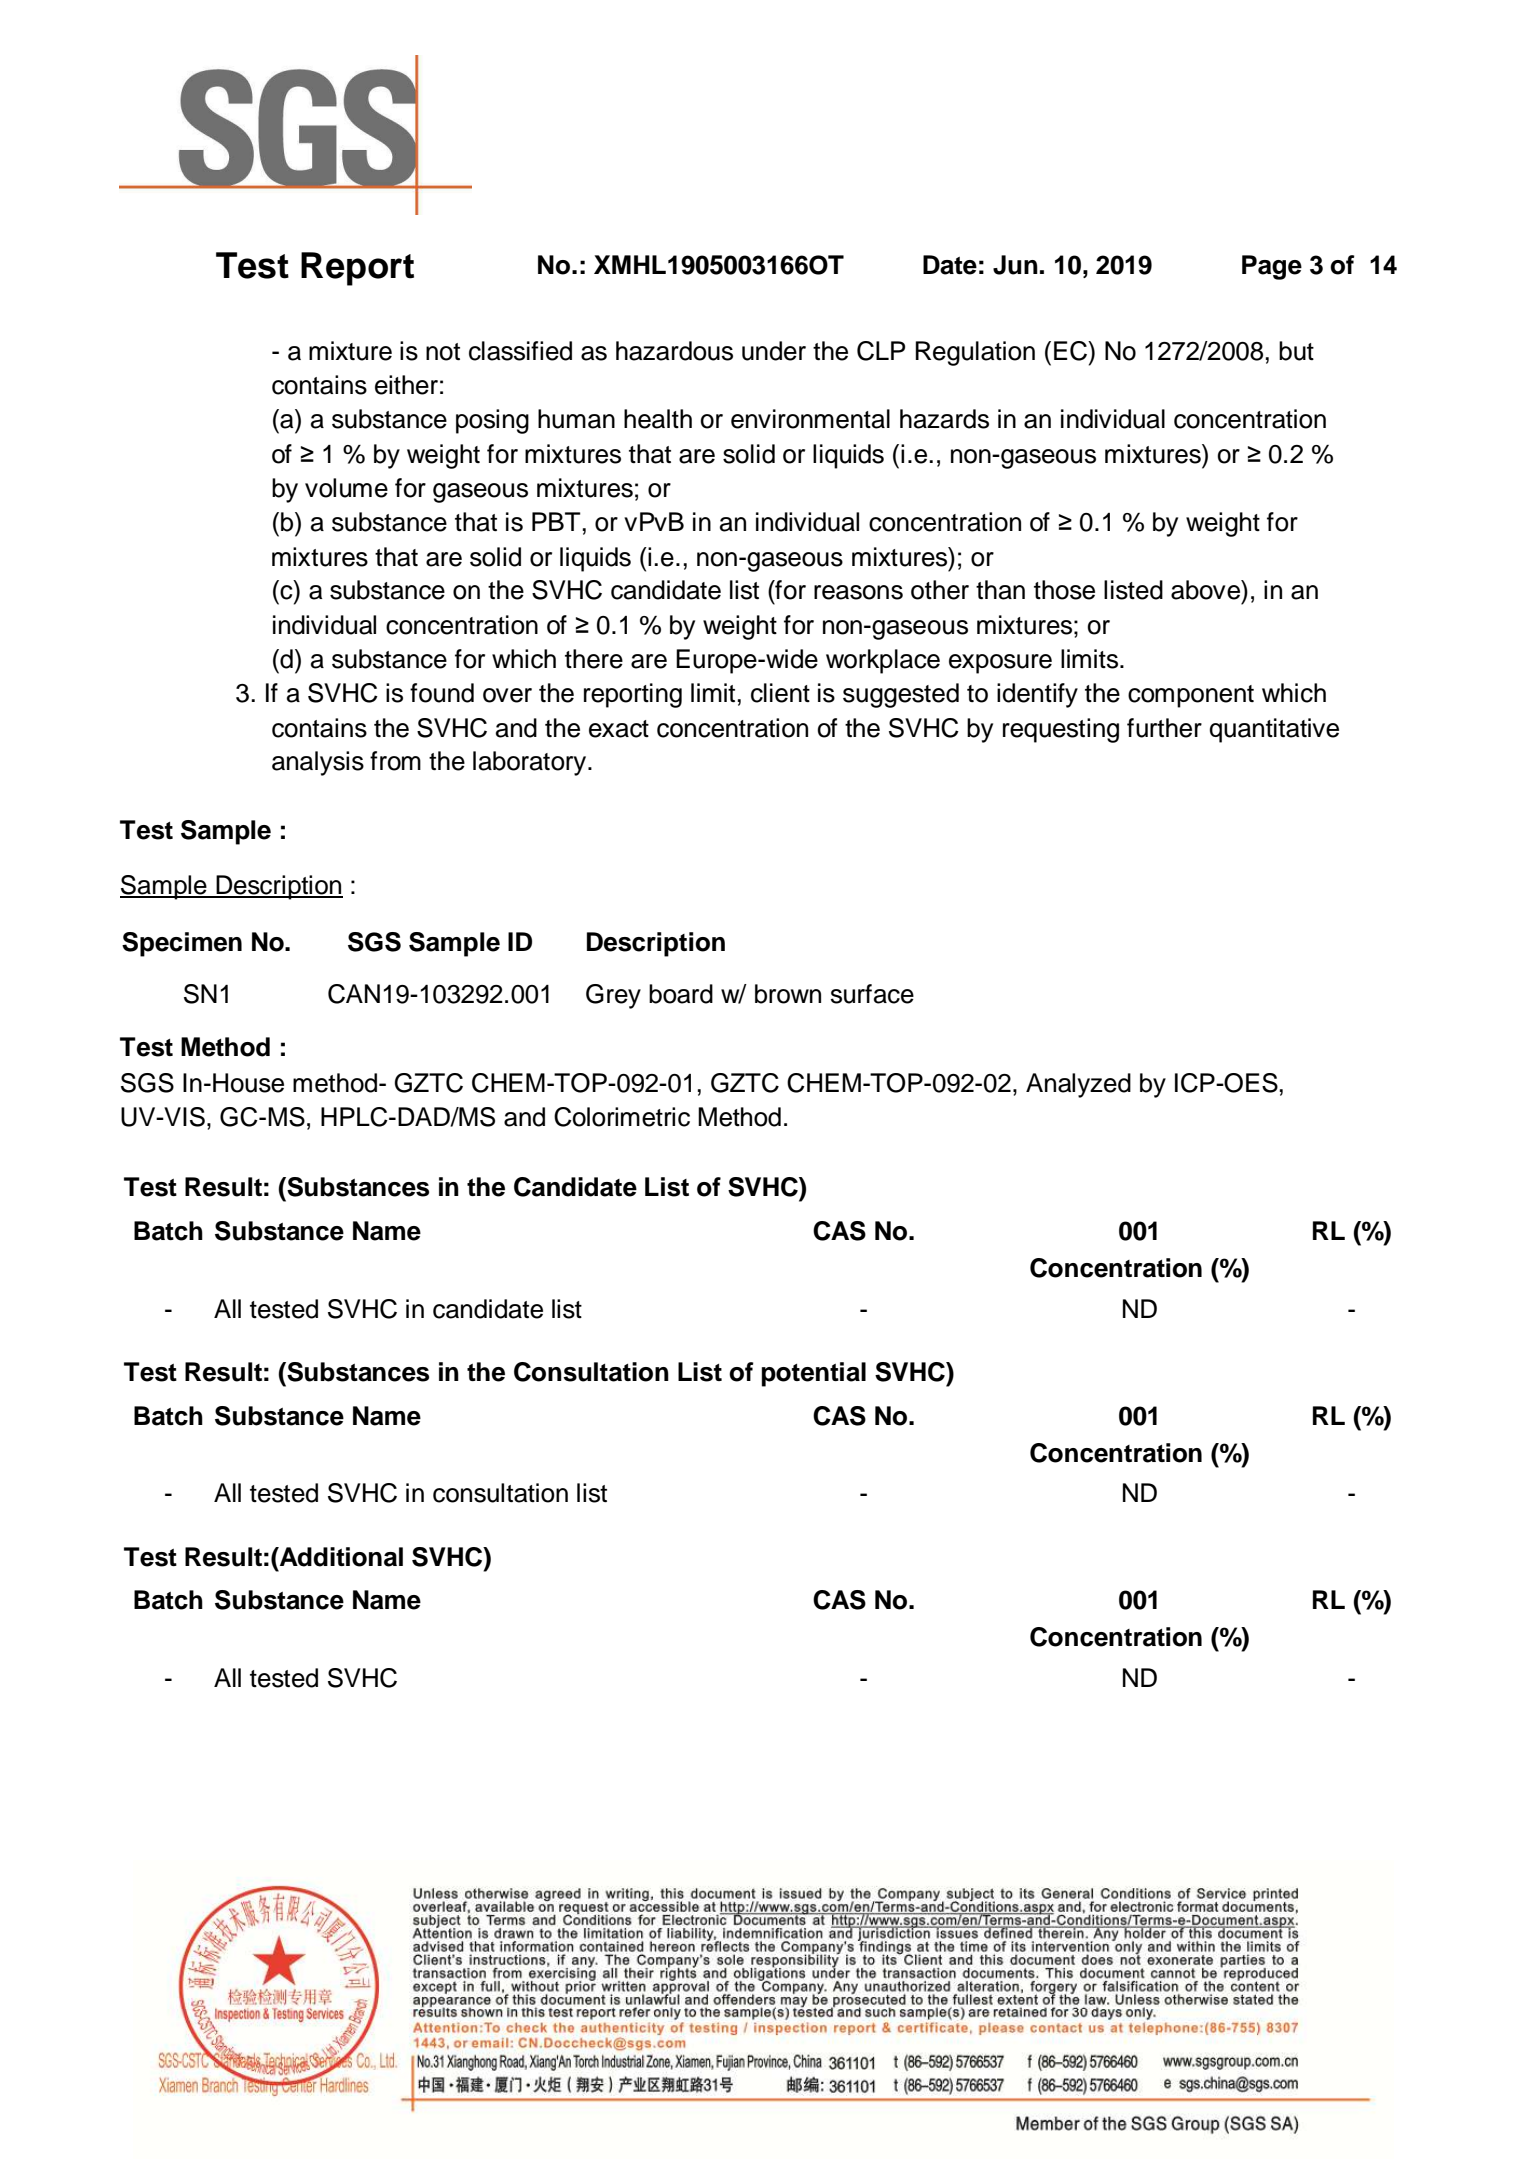 This image has height=2159, width=1526. What do you see at coordinates (774, 351) in the image?
I see `under` at bounding box center [774, 351].
